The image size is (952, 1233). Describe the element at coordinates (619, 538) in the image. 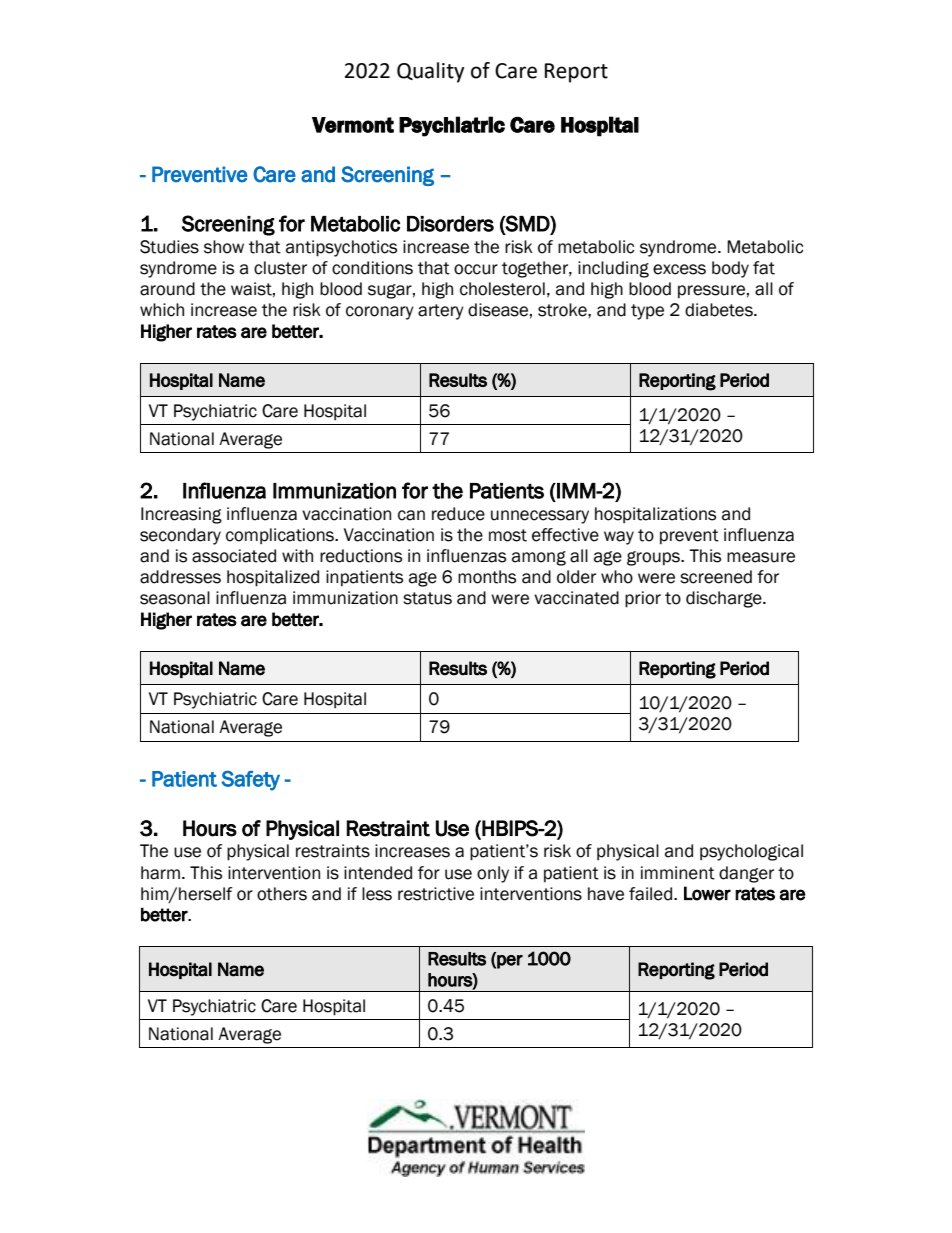

I see `way` at that location.
